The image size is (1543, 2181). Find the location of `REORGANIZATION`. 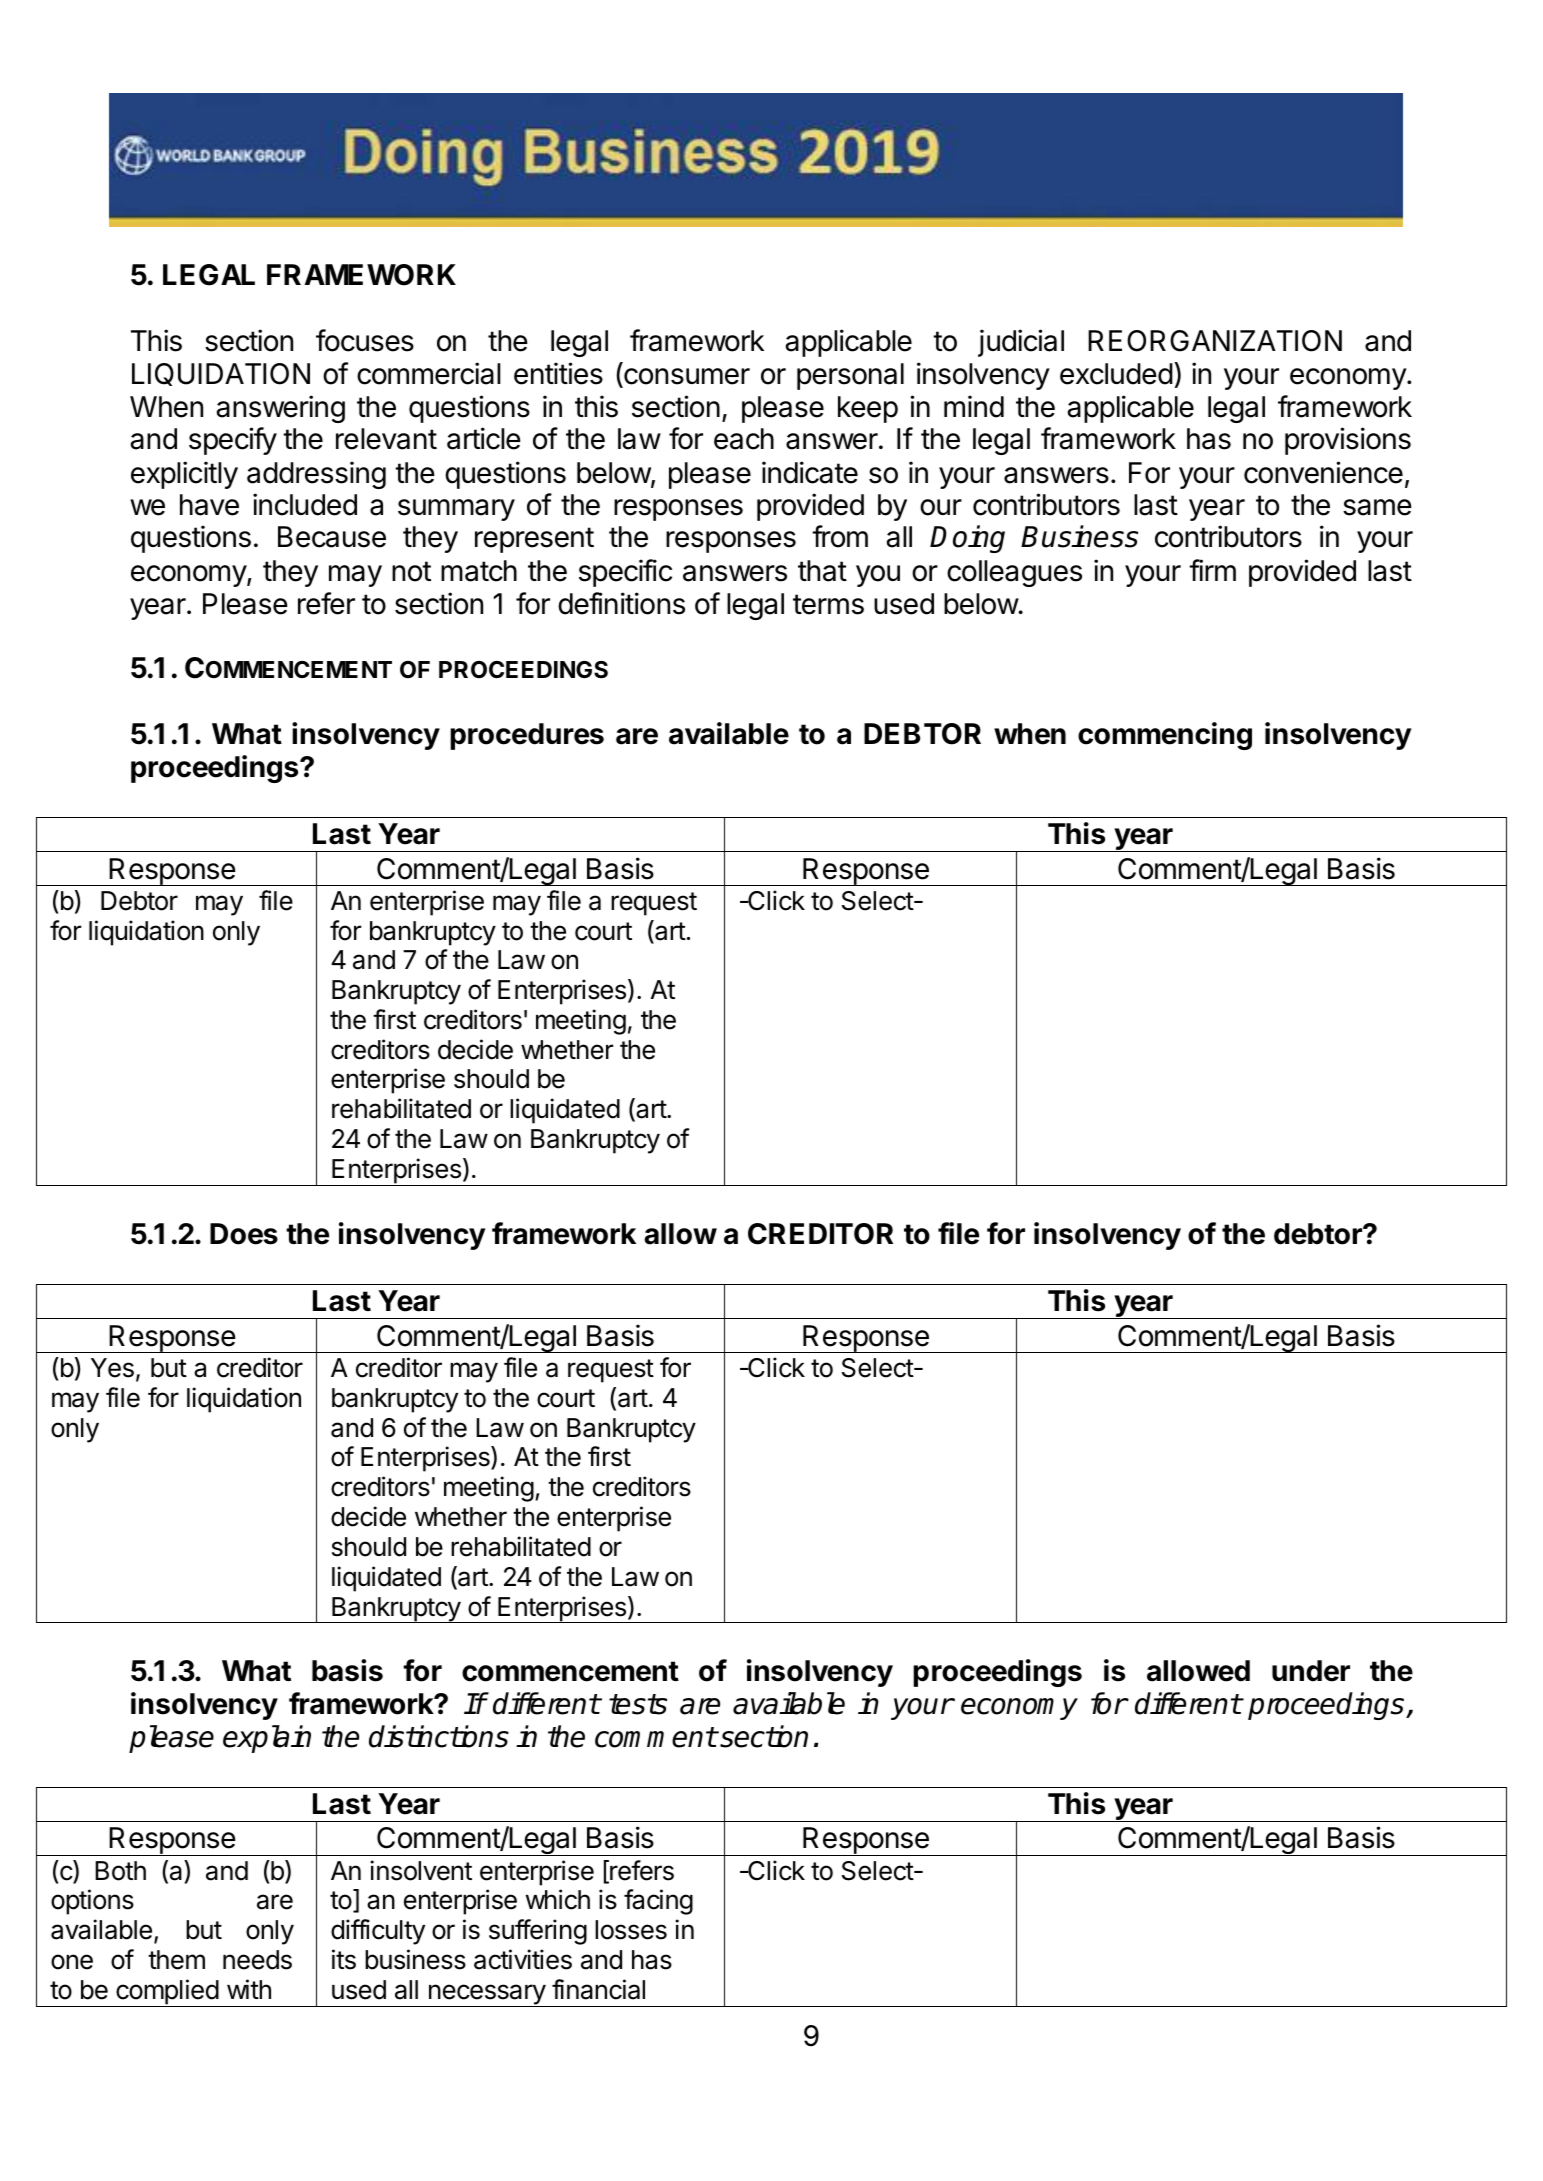

REORGANIZATION is located at coordinates (1215, 341).
